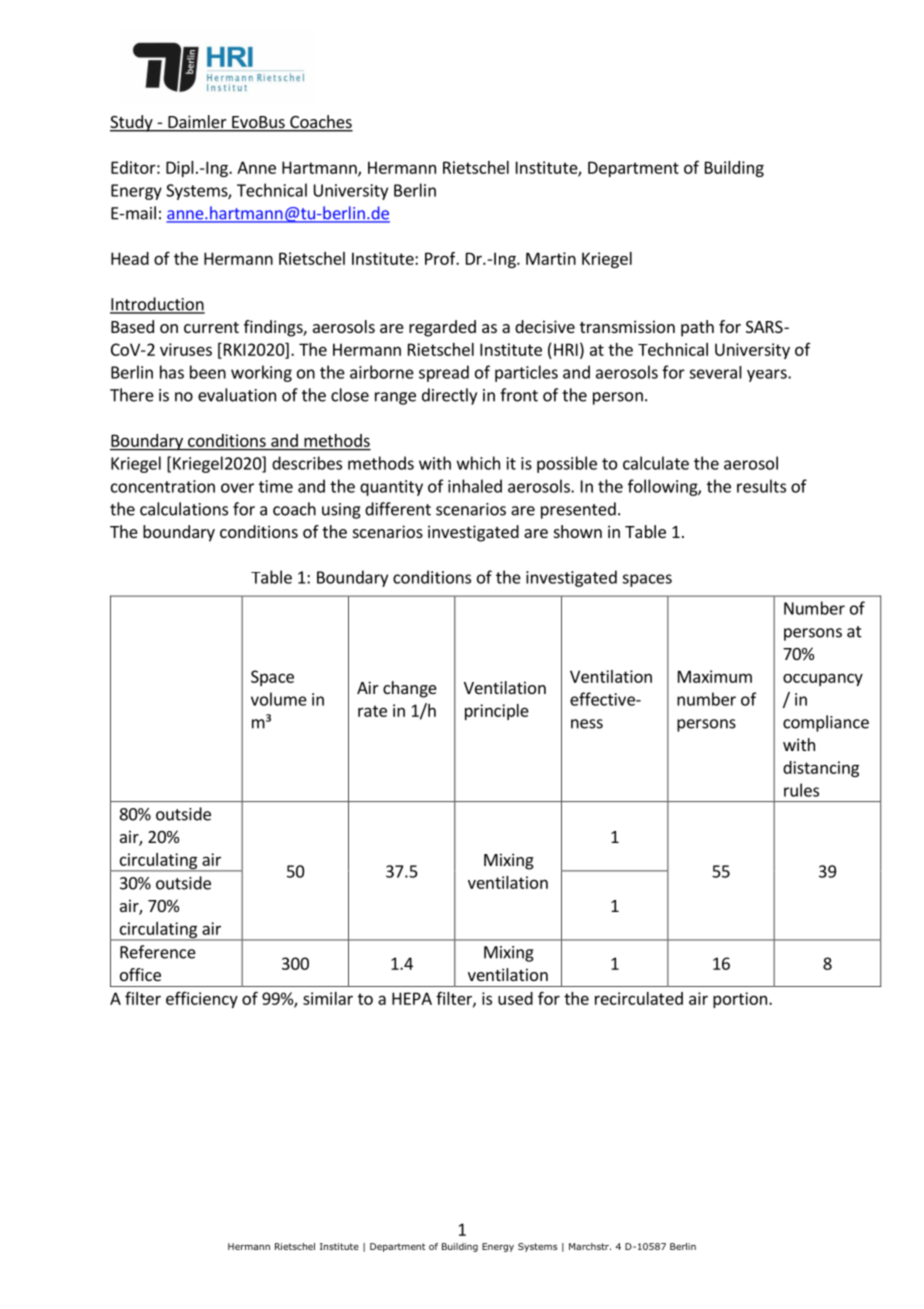  What do you see at coordinates (132, 123) in the image?
I see `Study` at bounding box center [132, 123].
